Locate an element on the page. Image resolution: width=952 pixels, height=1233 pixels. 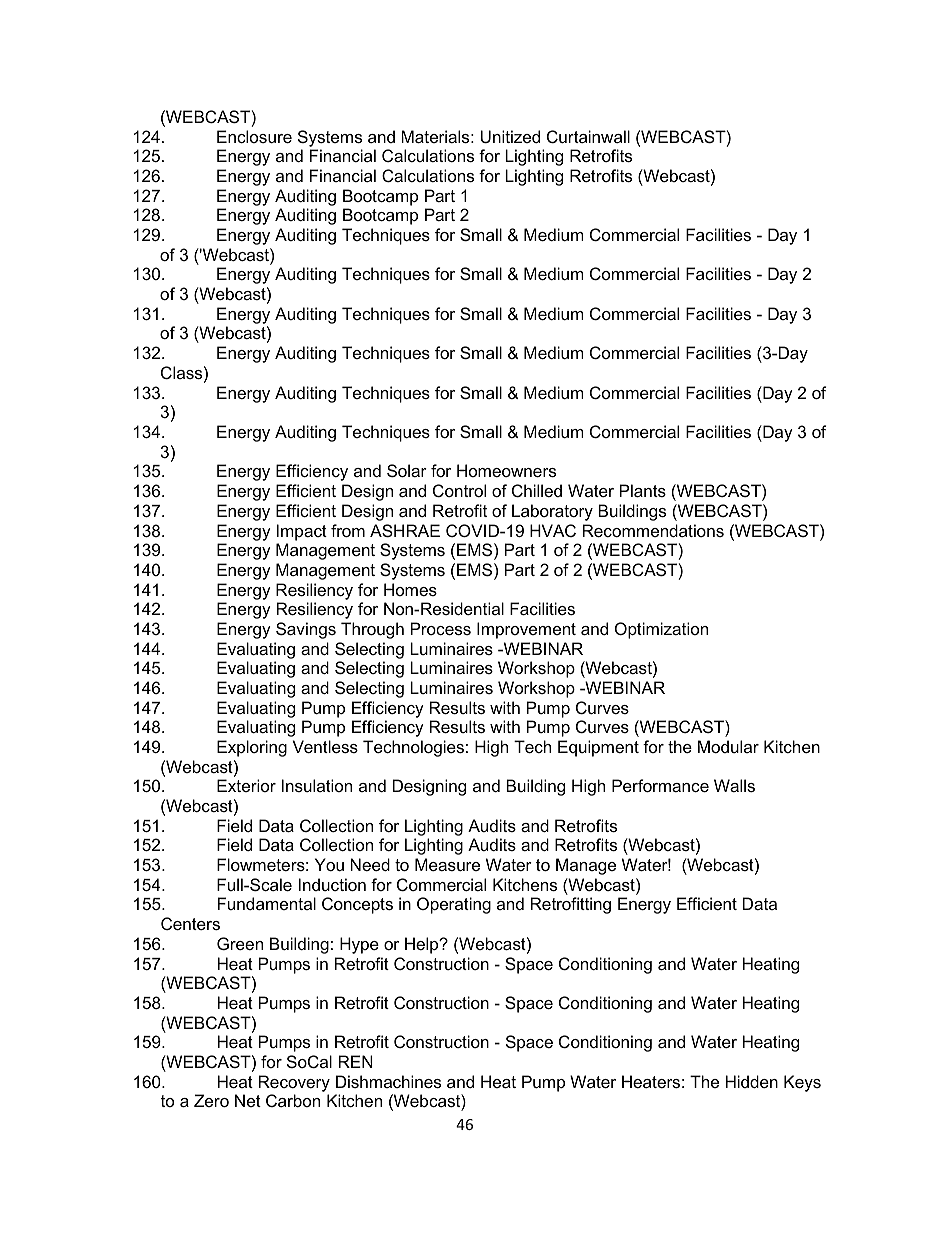
Walls is located at coordinates (734, 785).
